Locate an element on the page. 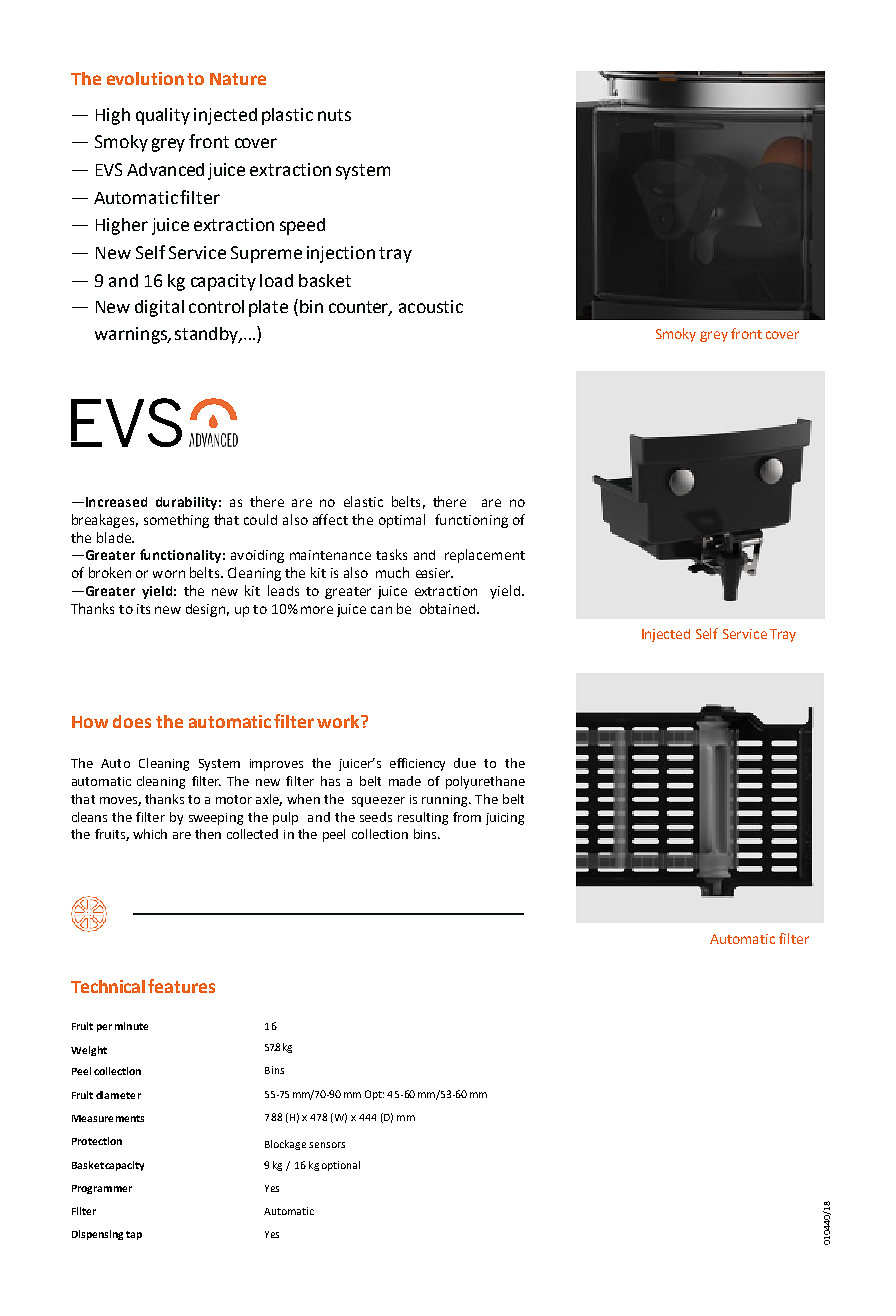  which is located at coordinates (150, 834).
